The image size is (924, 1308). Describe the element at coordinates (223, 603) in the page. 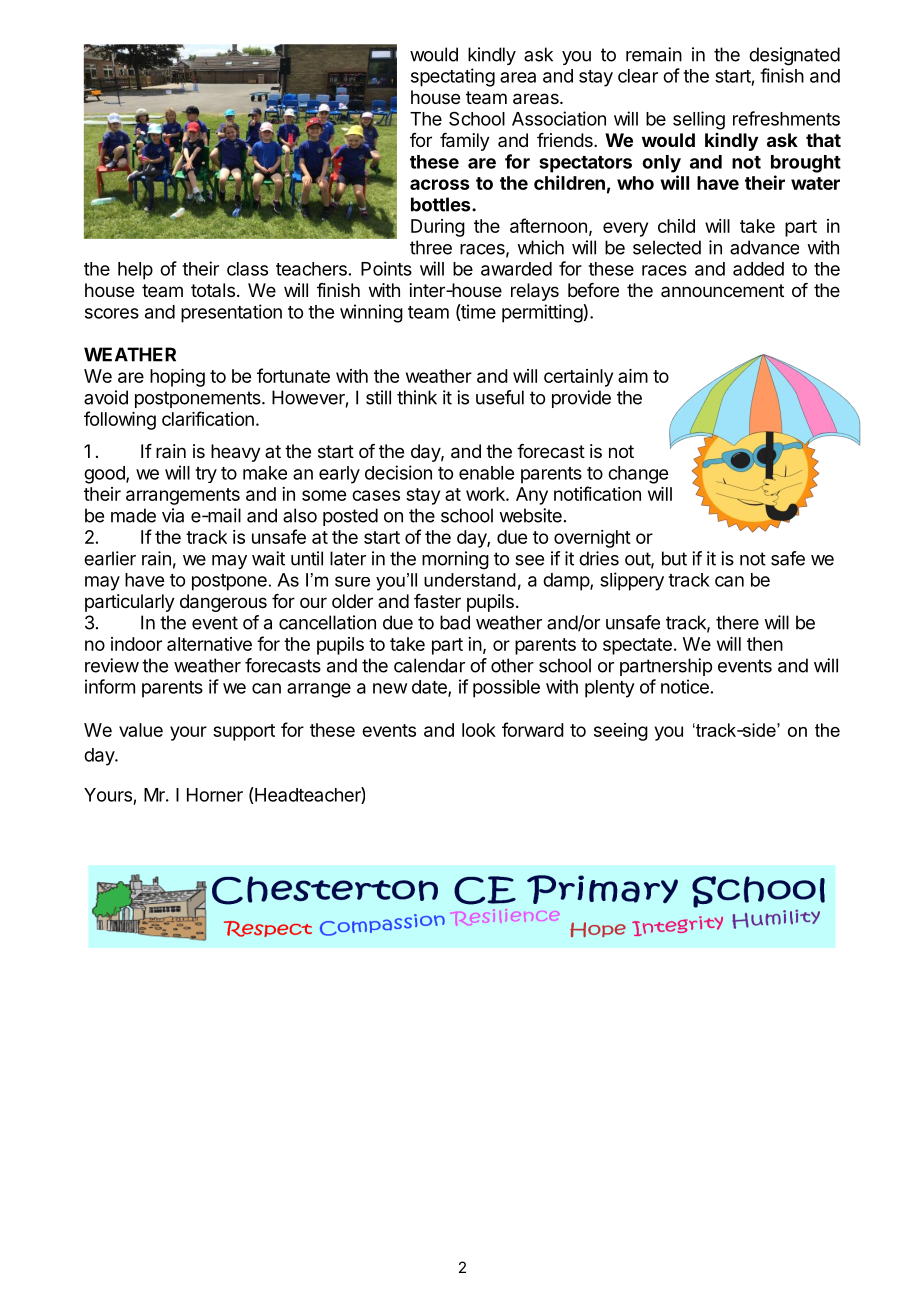

I see `dangerous` at that location.
